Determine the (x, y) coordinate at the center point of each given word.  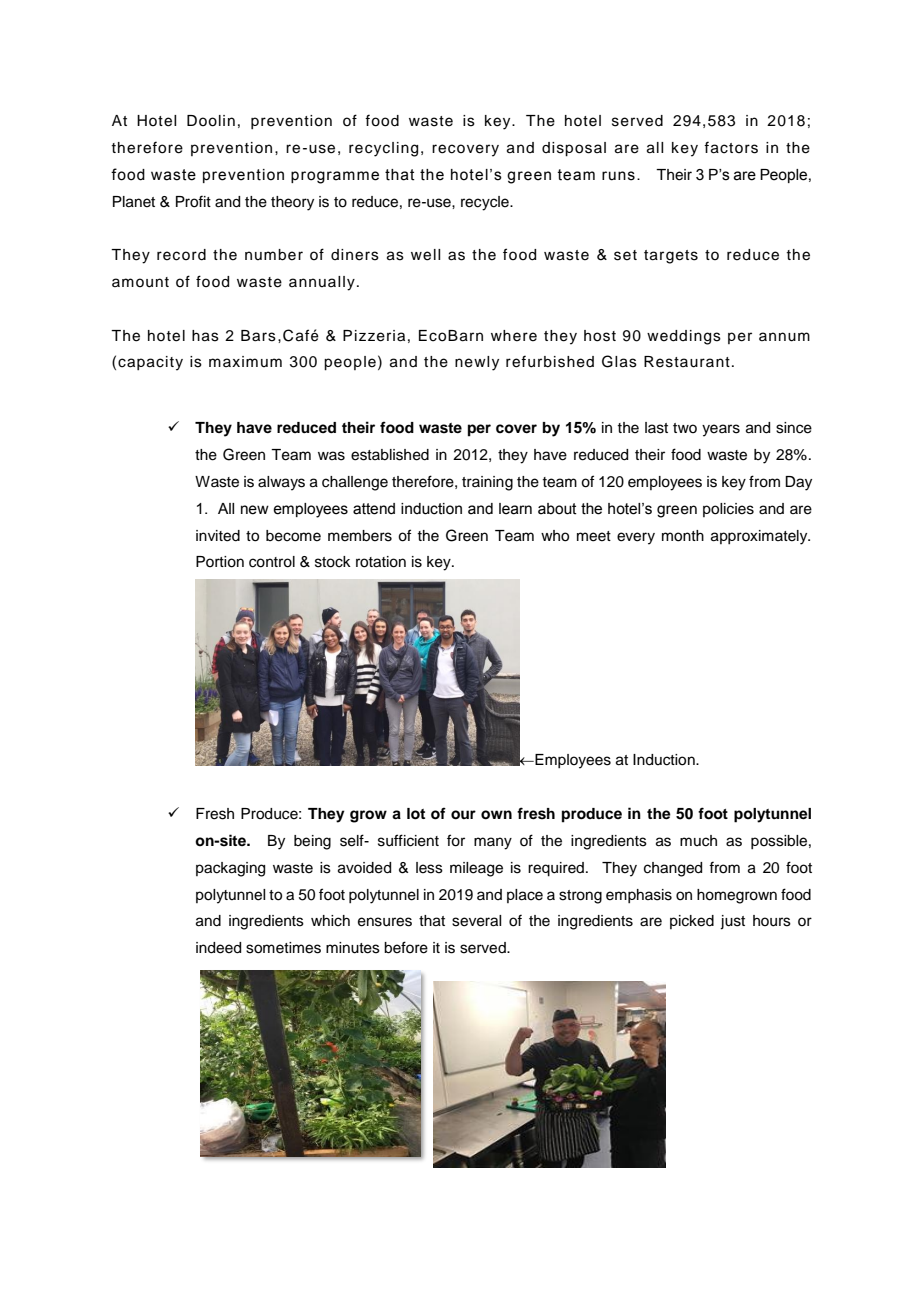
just (732, 922)
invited (218, 536)
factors (731, 147)
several (476, 921)
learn (515, 509)
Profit (193, 201)
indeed (218, 948)
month (683, 536)
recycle (486, 203)
